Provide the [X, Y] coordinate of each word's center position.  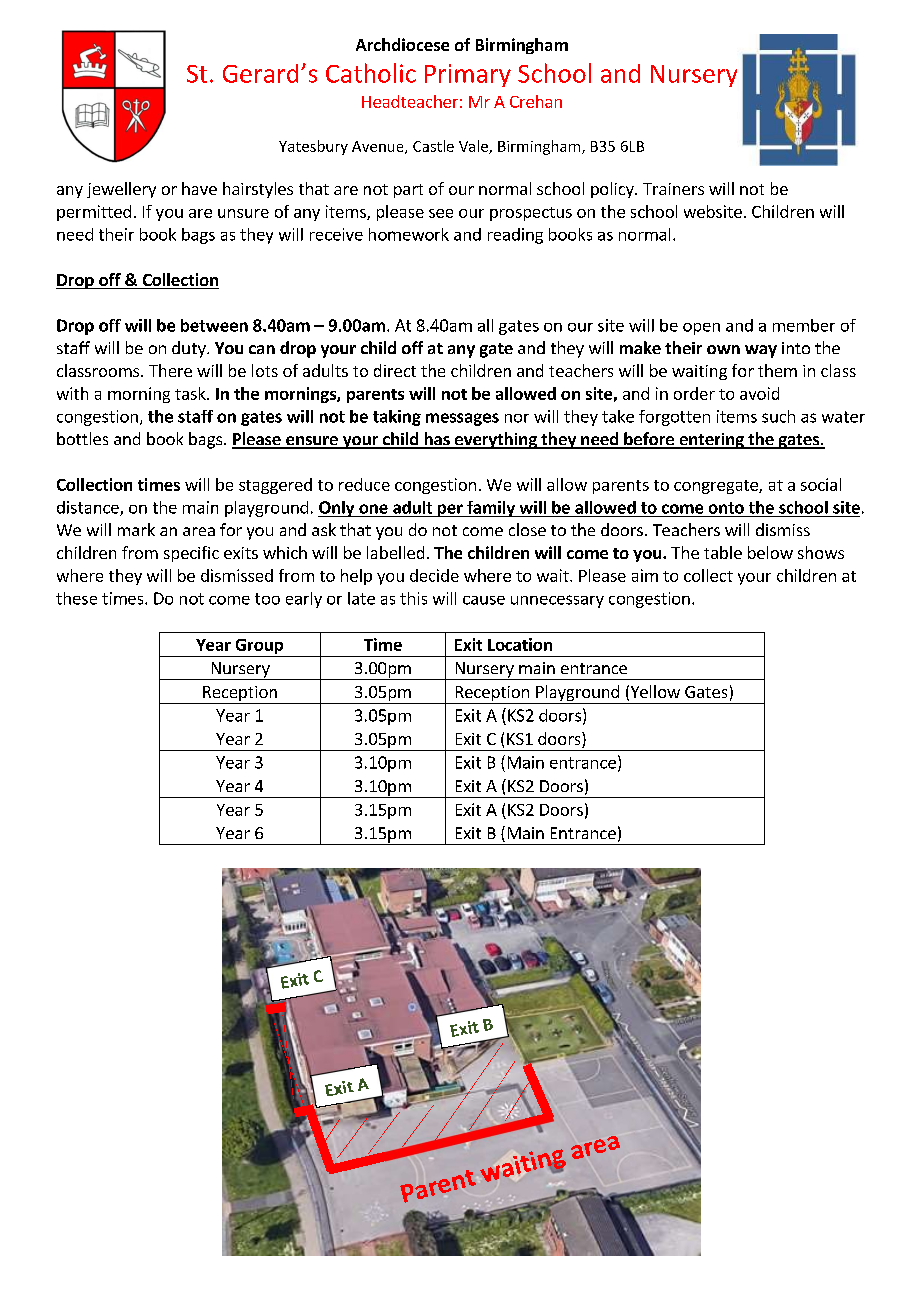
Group [259, 648]
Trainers [673, 189]
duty [190, 349]
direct [395, 370]
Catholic [371, 73]
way [761, 351]
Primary [468, 75]
